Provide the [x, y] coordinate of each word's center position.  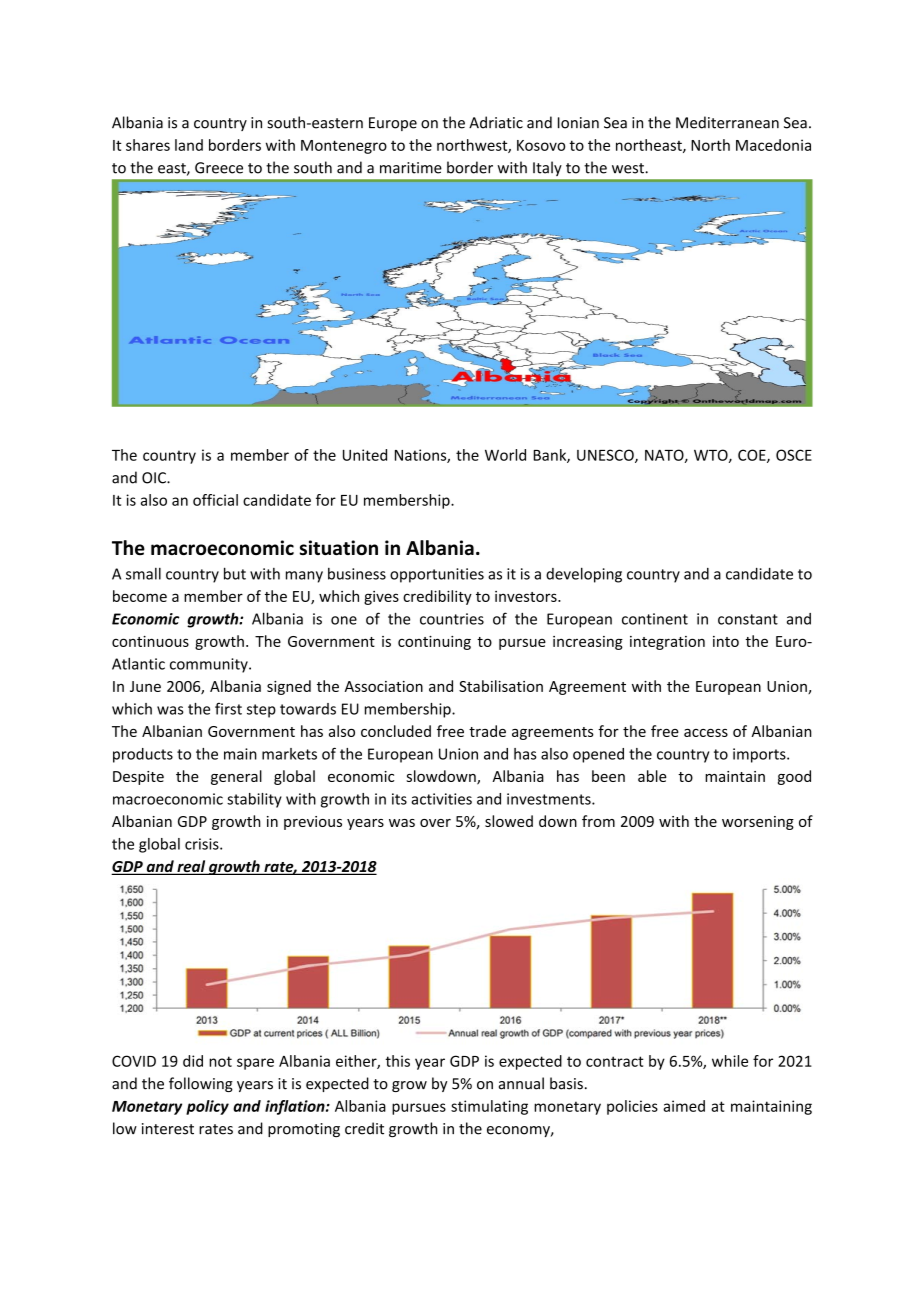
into [726, 641]
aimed [684, 1106]
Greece [219, 168]
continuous [150, 641]
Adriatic [496, 122]
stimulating [489, 1107]
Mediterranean [727, 122]
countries [452, 619]
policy [207, 1107]
